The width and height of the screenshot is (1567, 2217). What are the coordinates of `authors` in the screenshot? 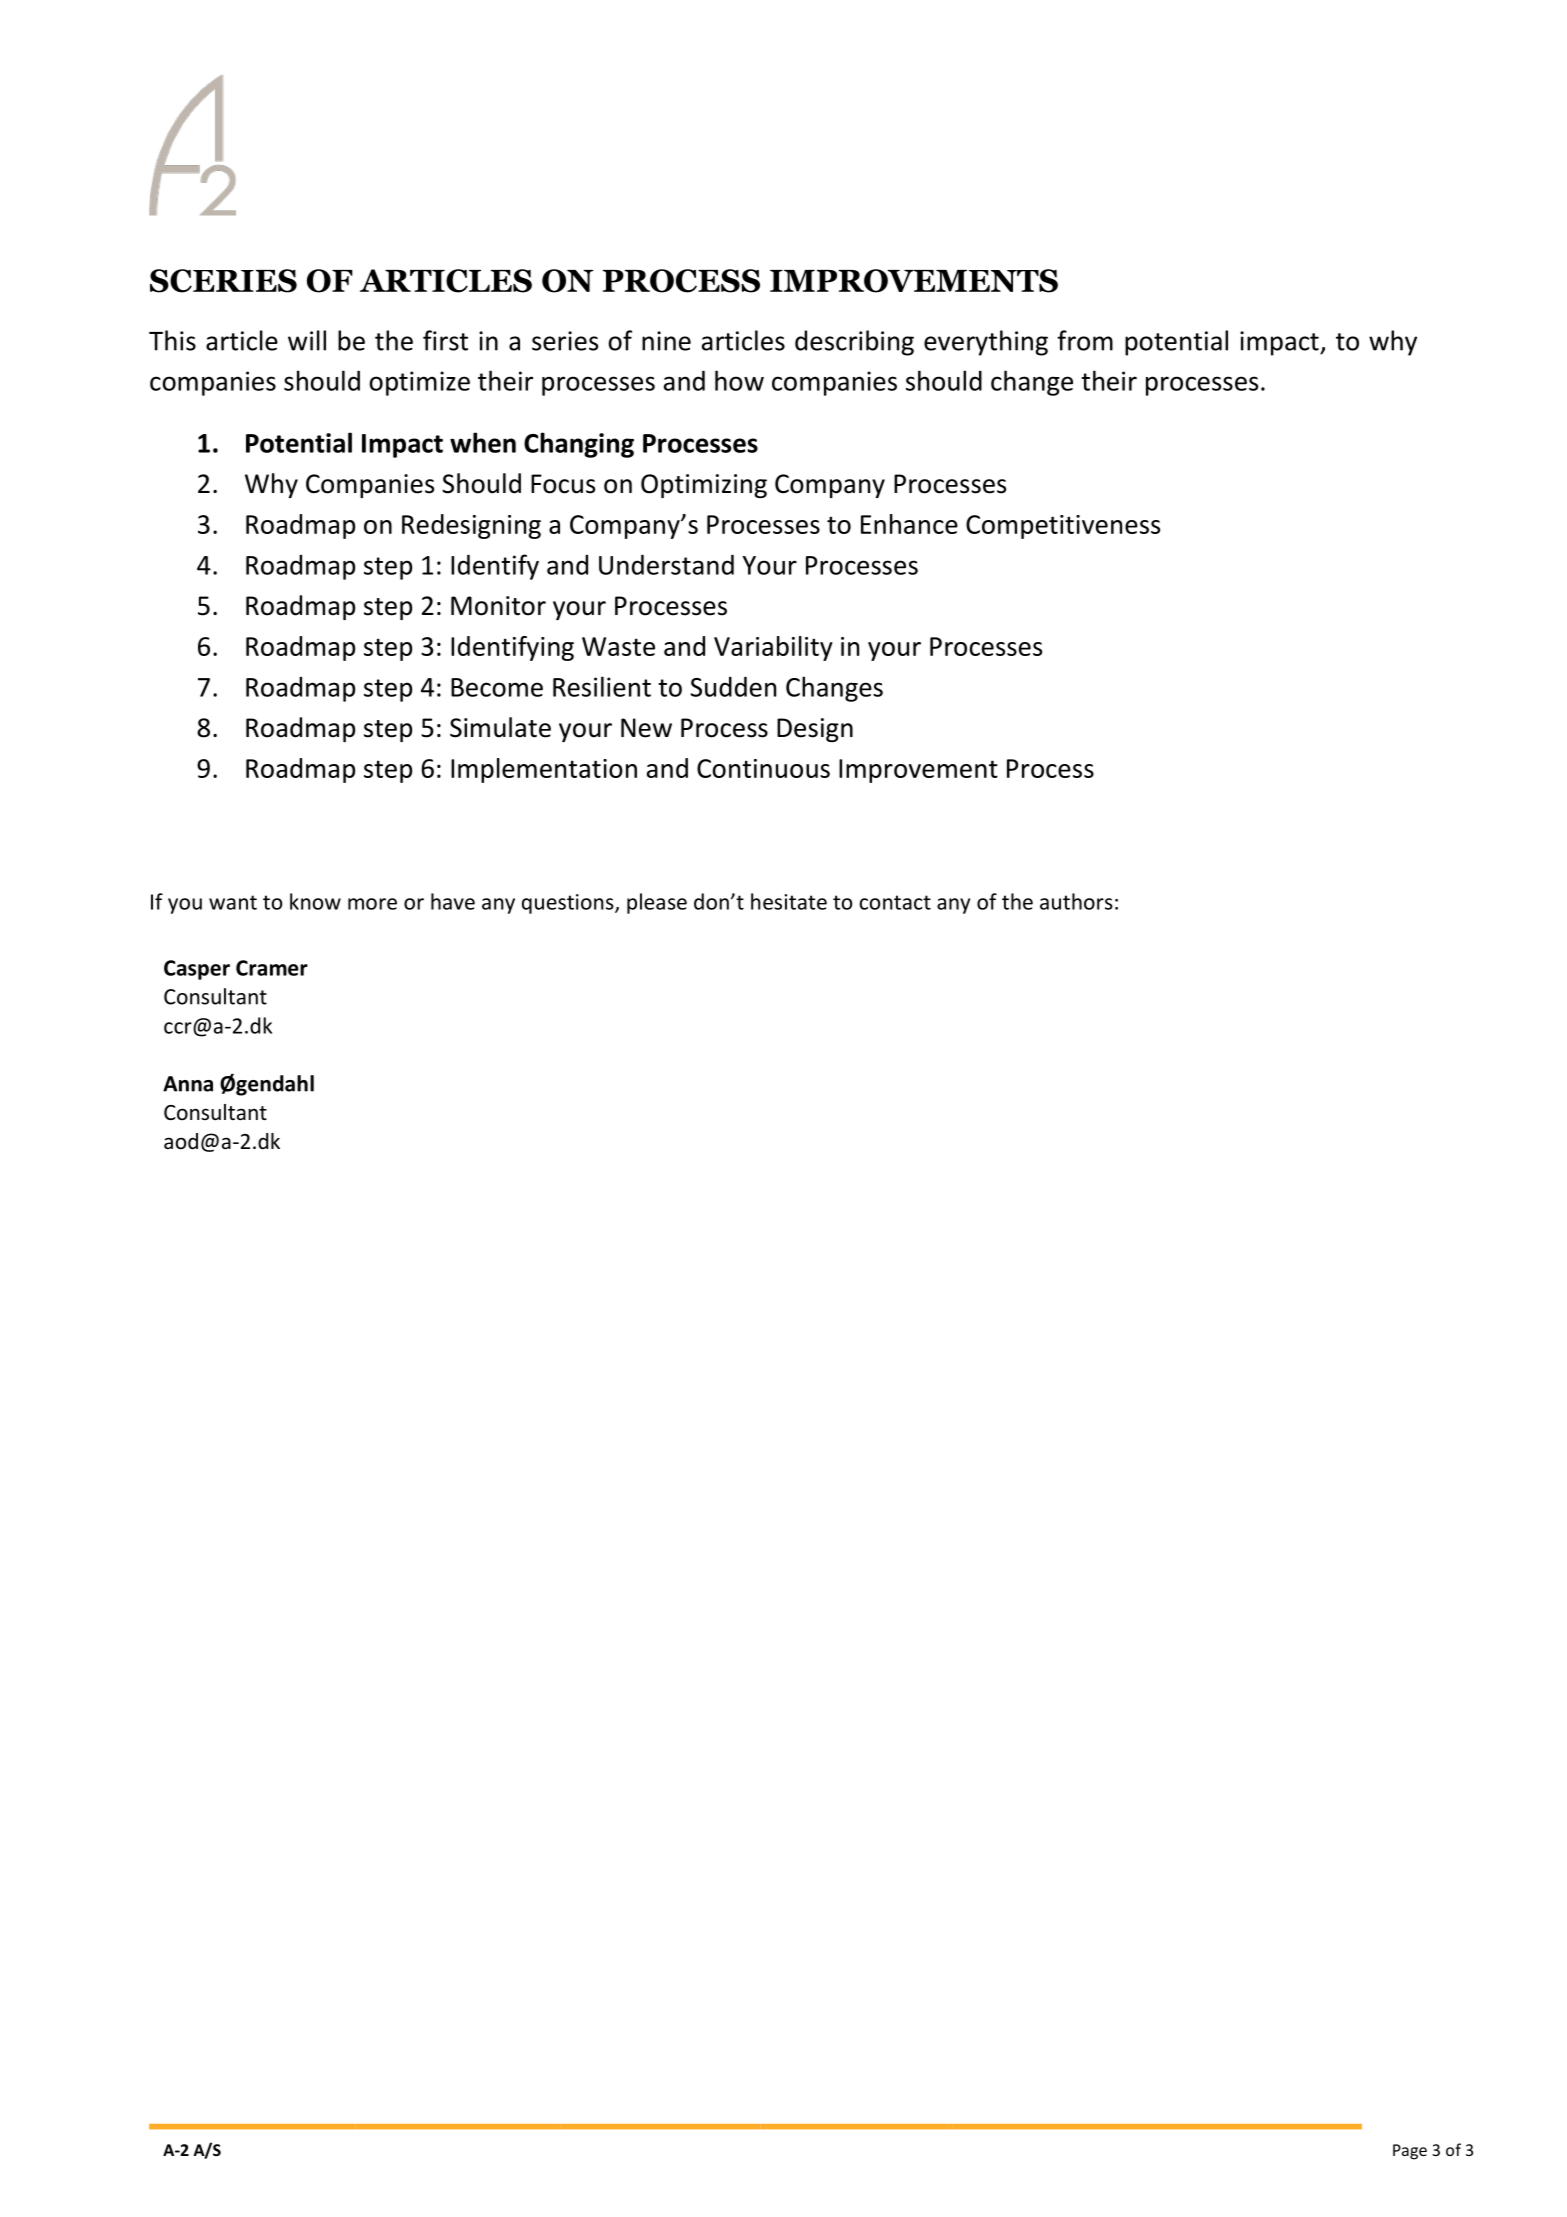 It's located at (1076, 901).
